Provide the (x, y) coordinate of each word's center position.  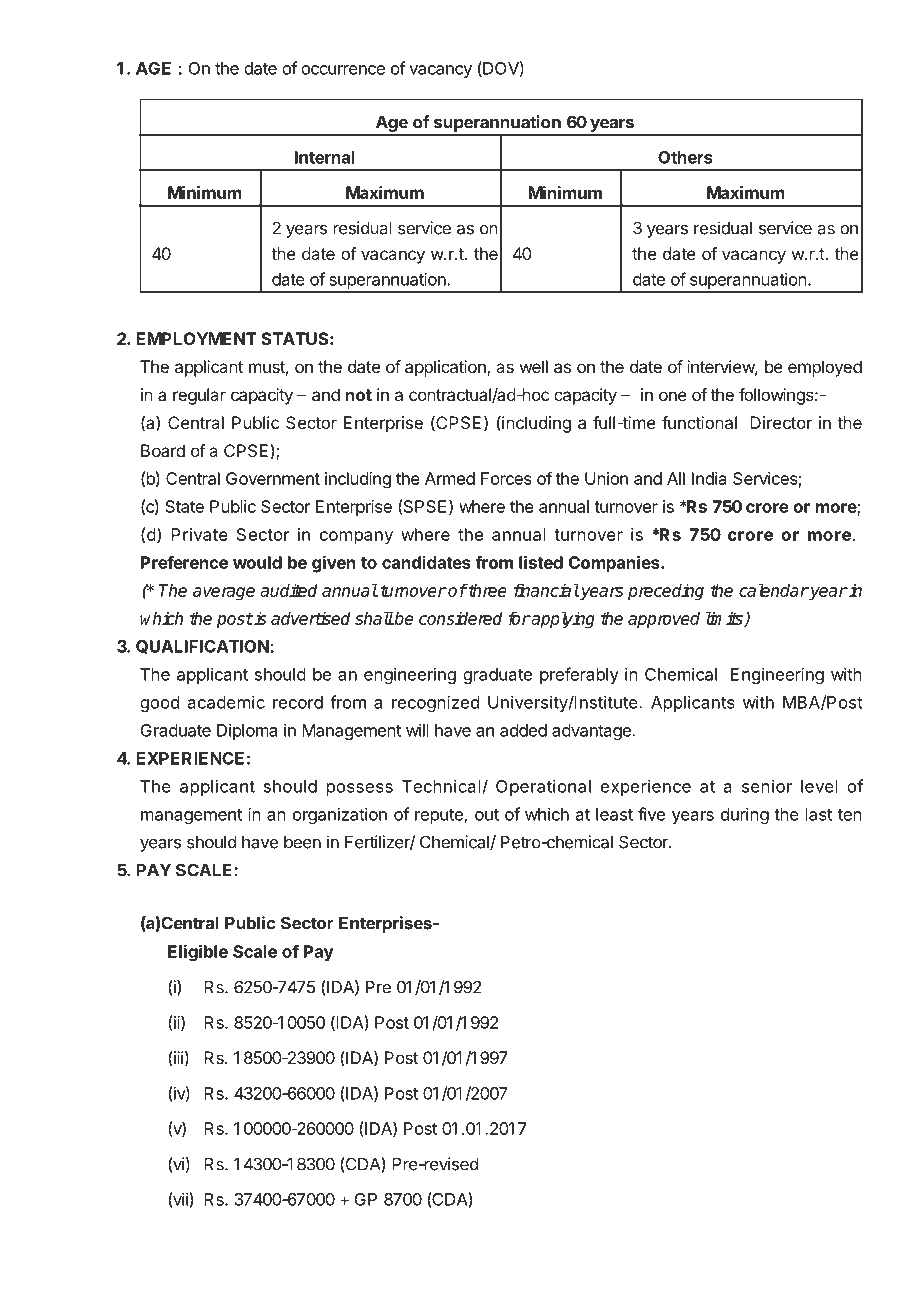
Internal (325, 157)
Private (199, 534)
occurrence (343, 70)
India (709, 478)
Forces (506, 478)
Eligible (198, 953)
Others (685, 157)
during (745, 815)
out (487, 815)
